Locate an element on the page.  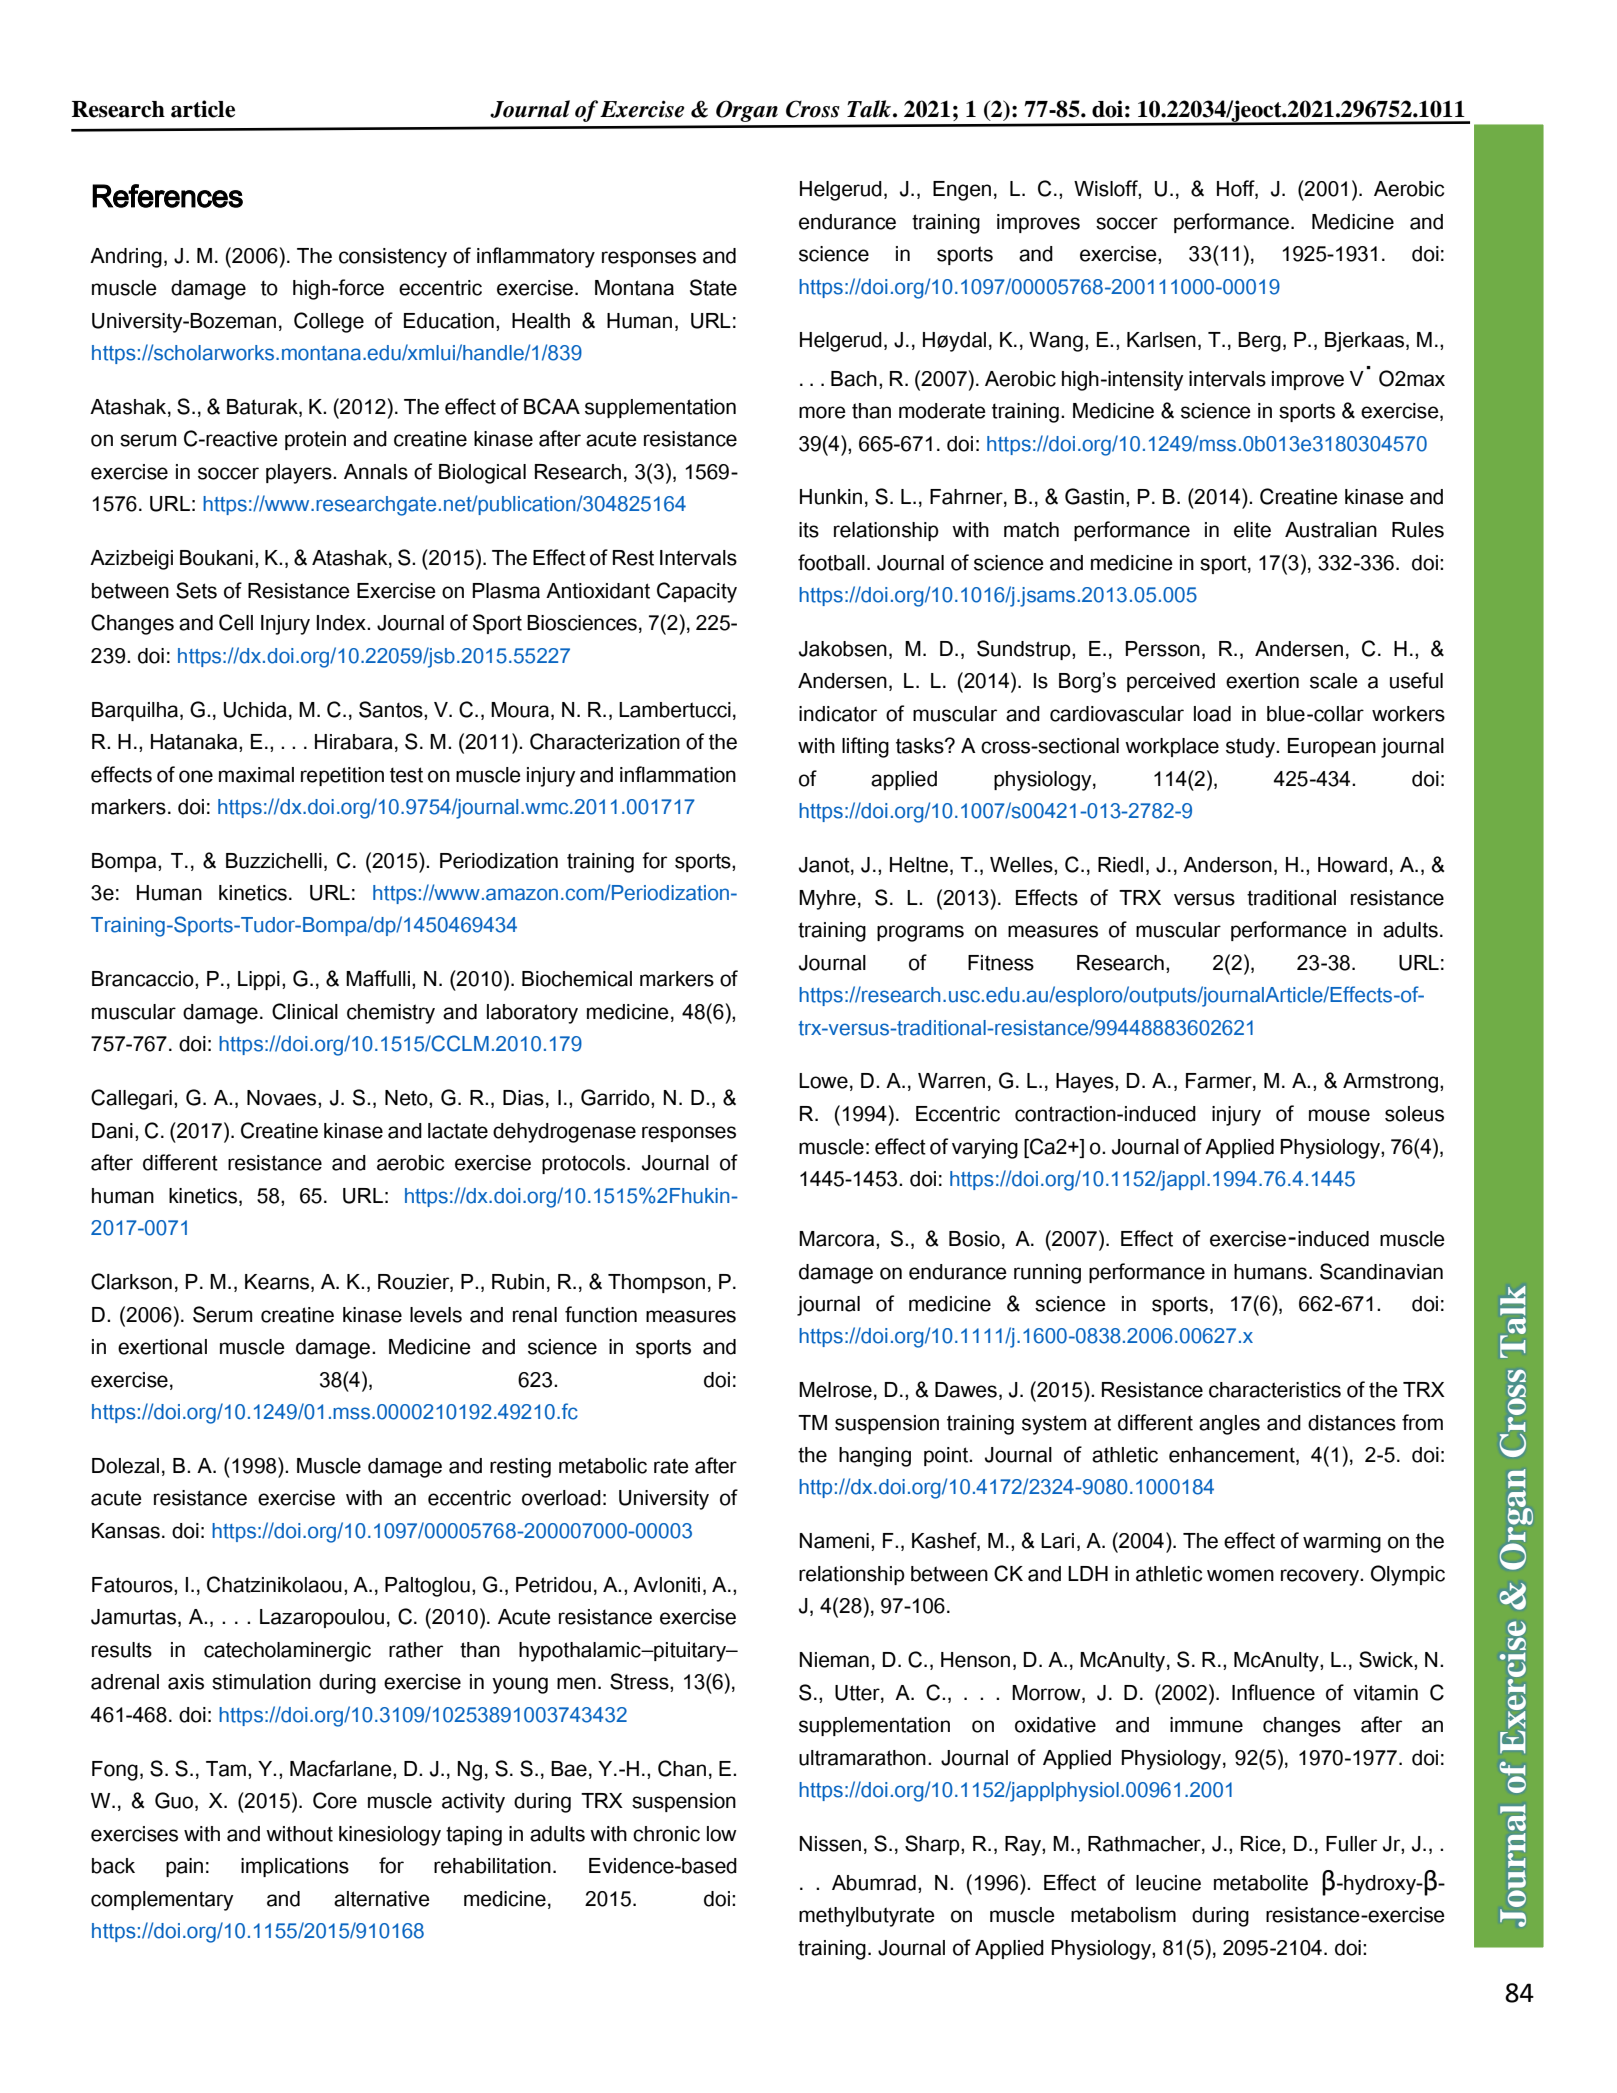
inflammation is located at coordinates (678, 774).
